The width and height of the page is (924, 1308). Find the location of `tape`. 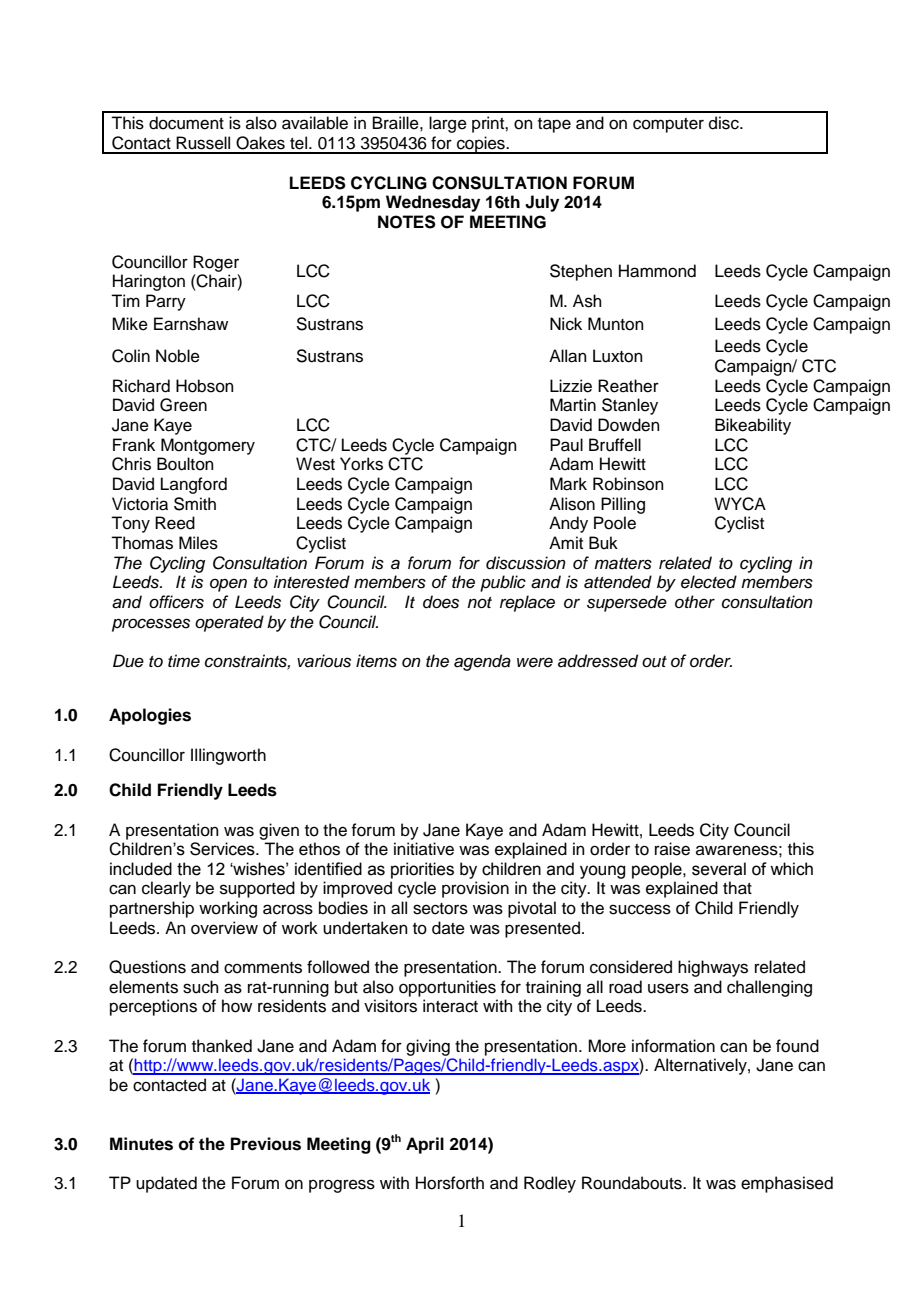

tape is located at coordinates (554, 125).
